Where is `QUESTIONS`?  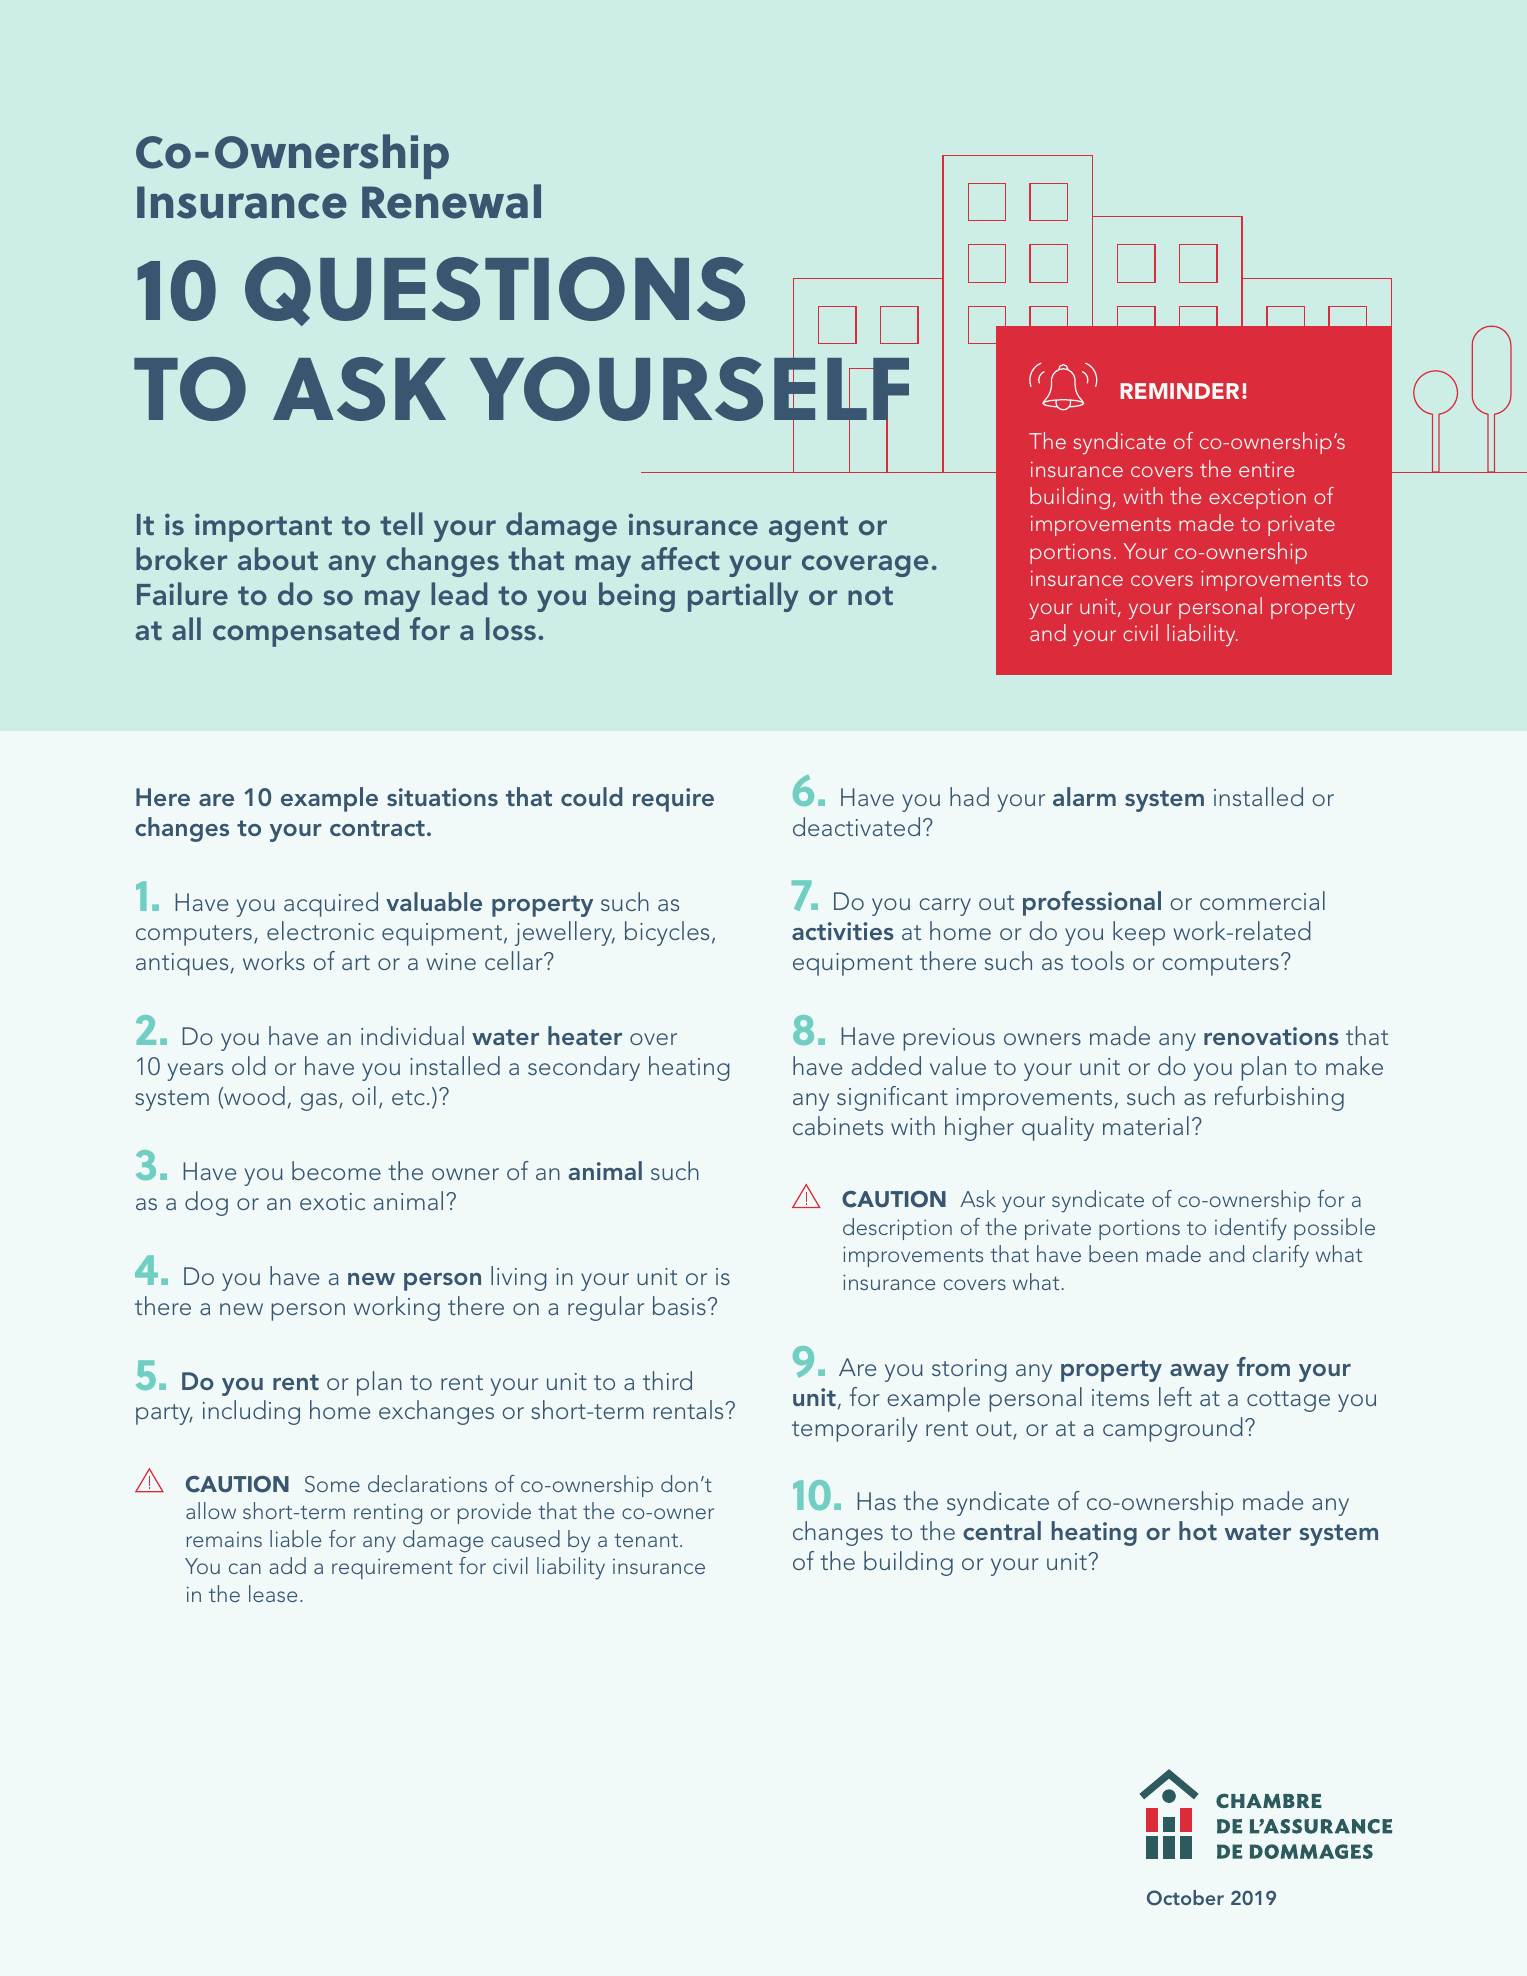
QUESTIONS is located at coordinates (495, 291).
